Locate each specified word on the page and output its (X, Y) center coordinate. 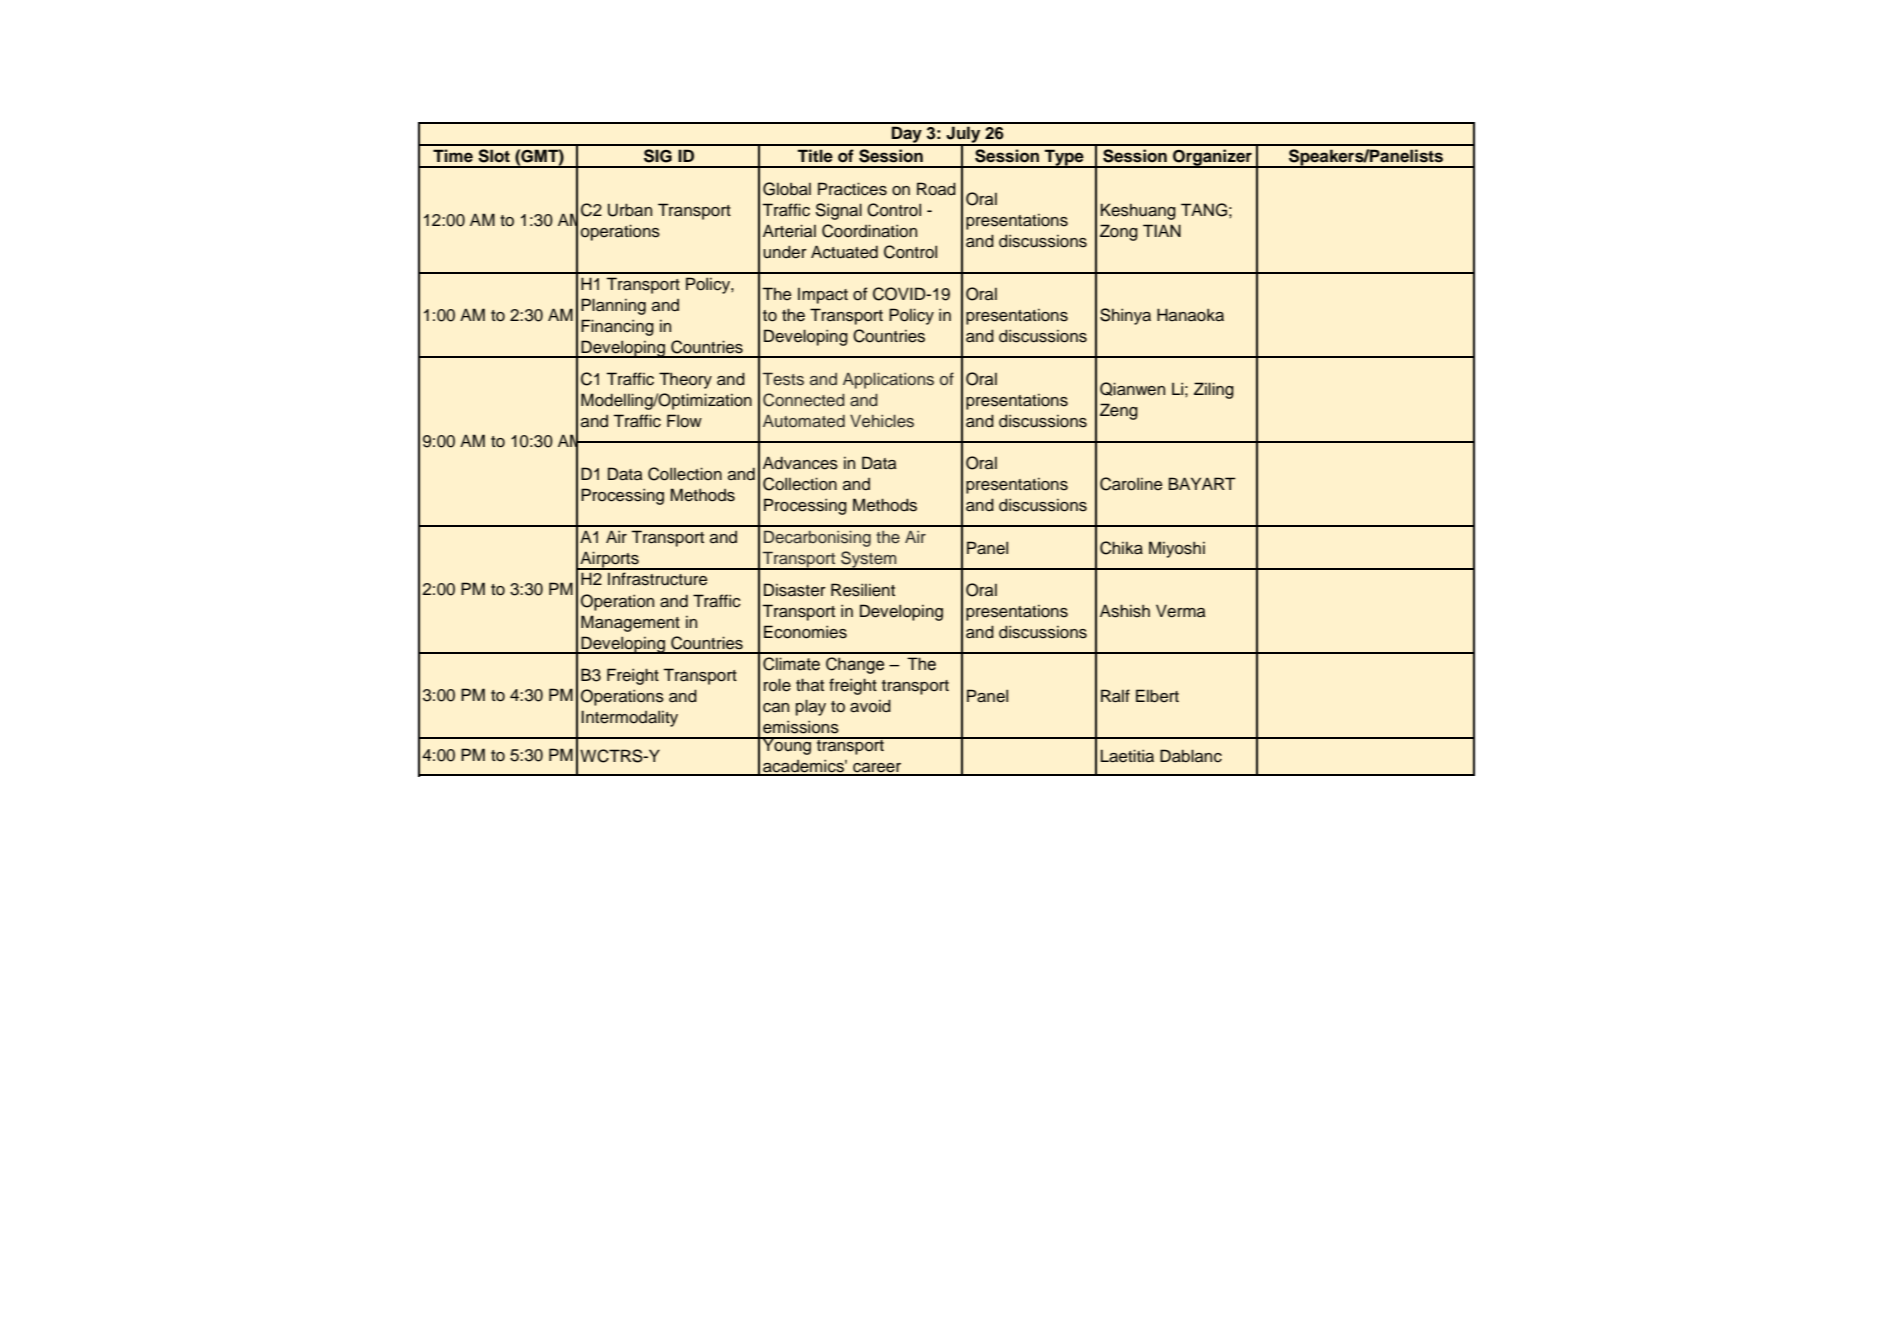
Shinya (1125, 316)
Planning (613, 306)
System (869, 560)
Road (936, 189)
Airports (609, 560)
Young (787, 746)
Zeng (1119, 411)
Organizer (1212, 158)
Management (630, 623)
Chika (1121, 548)
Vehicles (882, 421)
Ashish (1125, 611)
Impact (823, 296)
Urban (630, 210)
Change (855, 665)
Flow (684, 421)
